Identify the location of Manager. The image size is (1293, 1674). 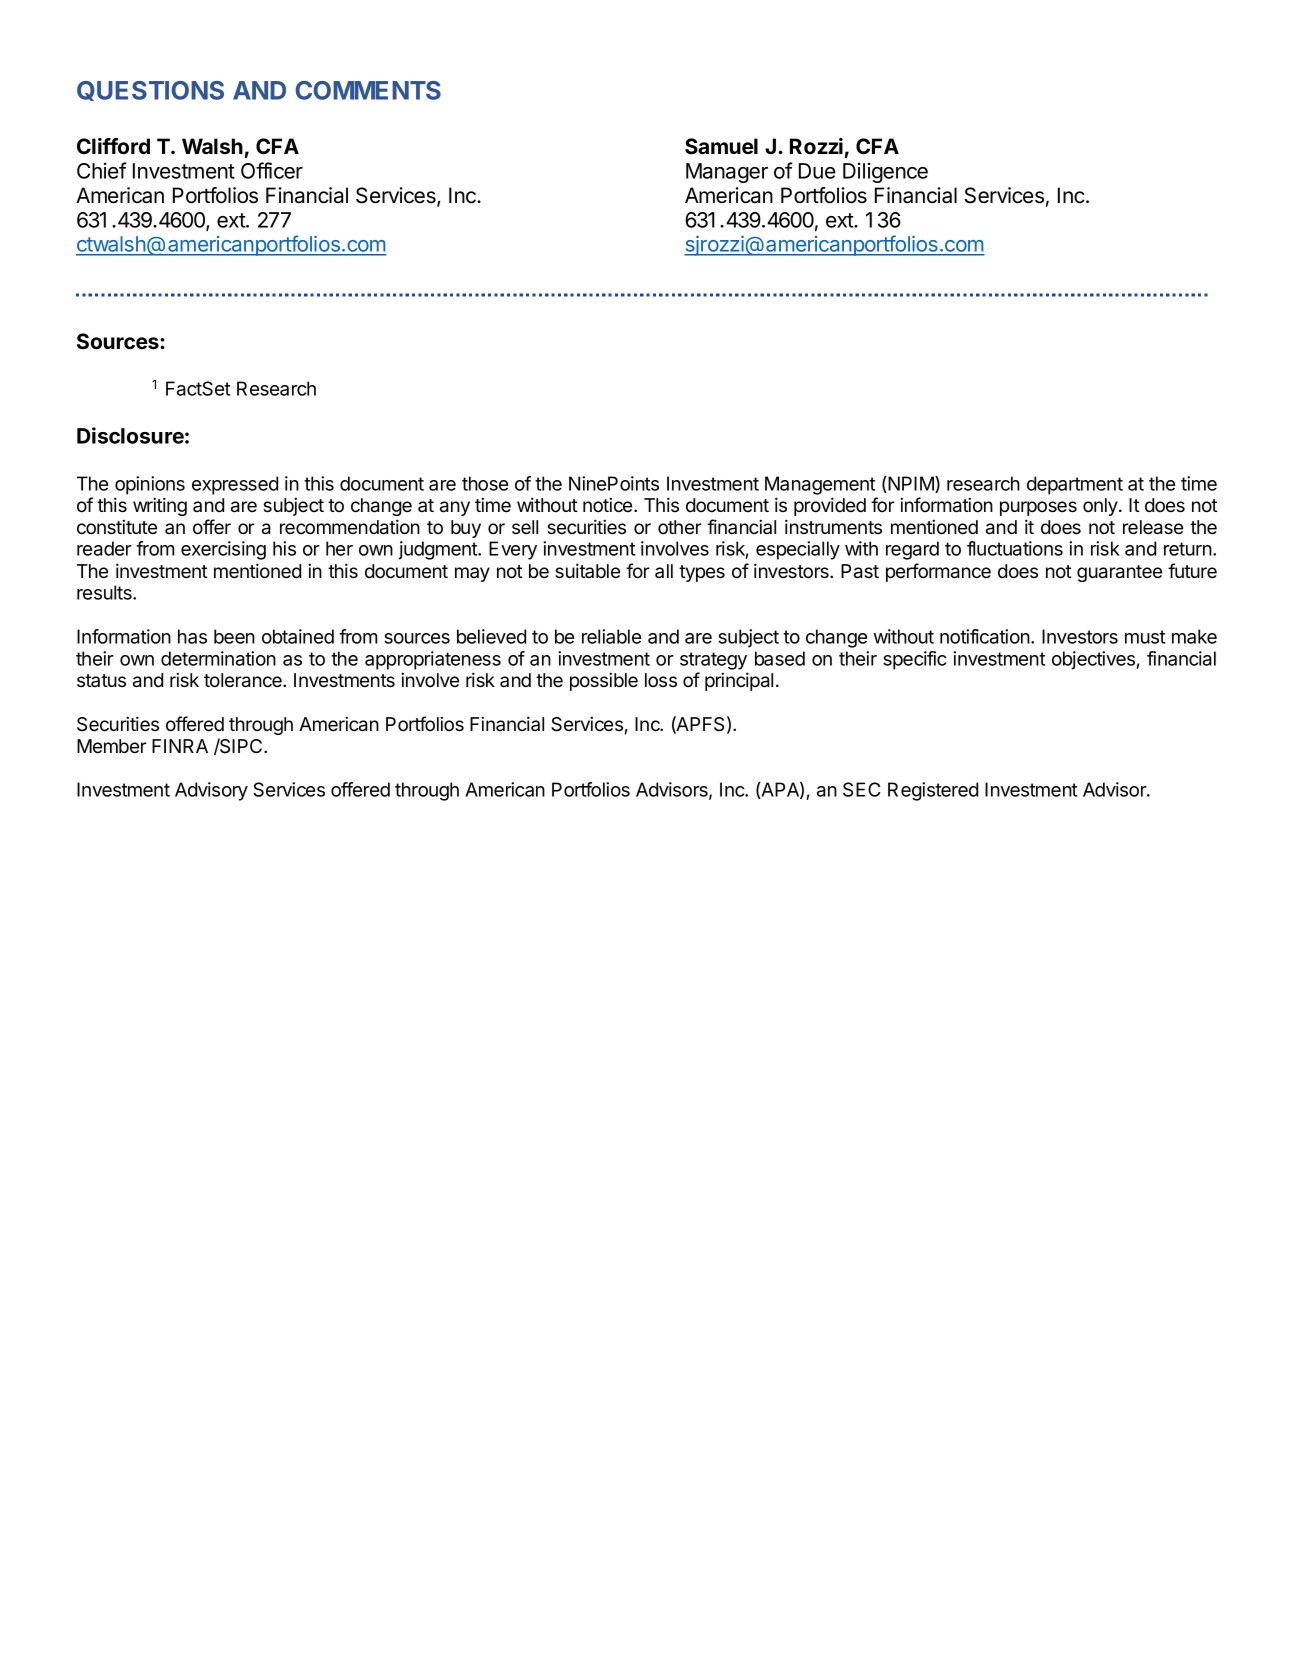
(727, 173).
